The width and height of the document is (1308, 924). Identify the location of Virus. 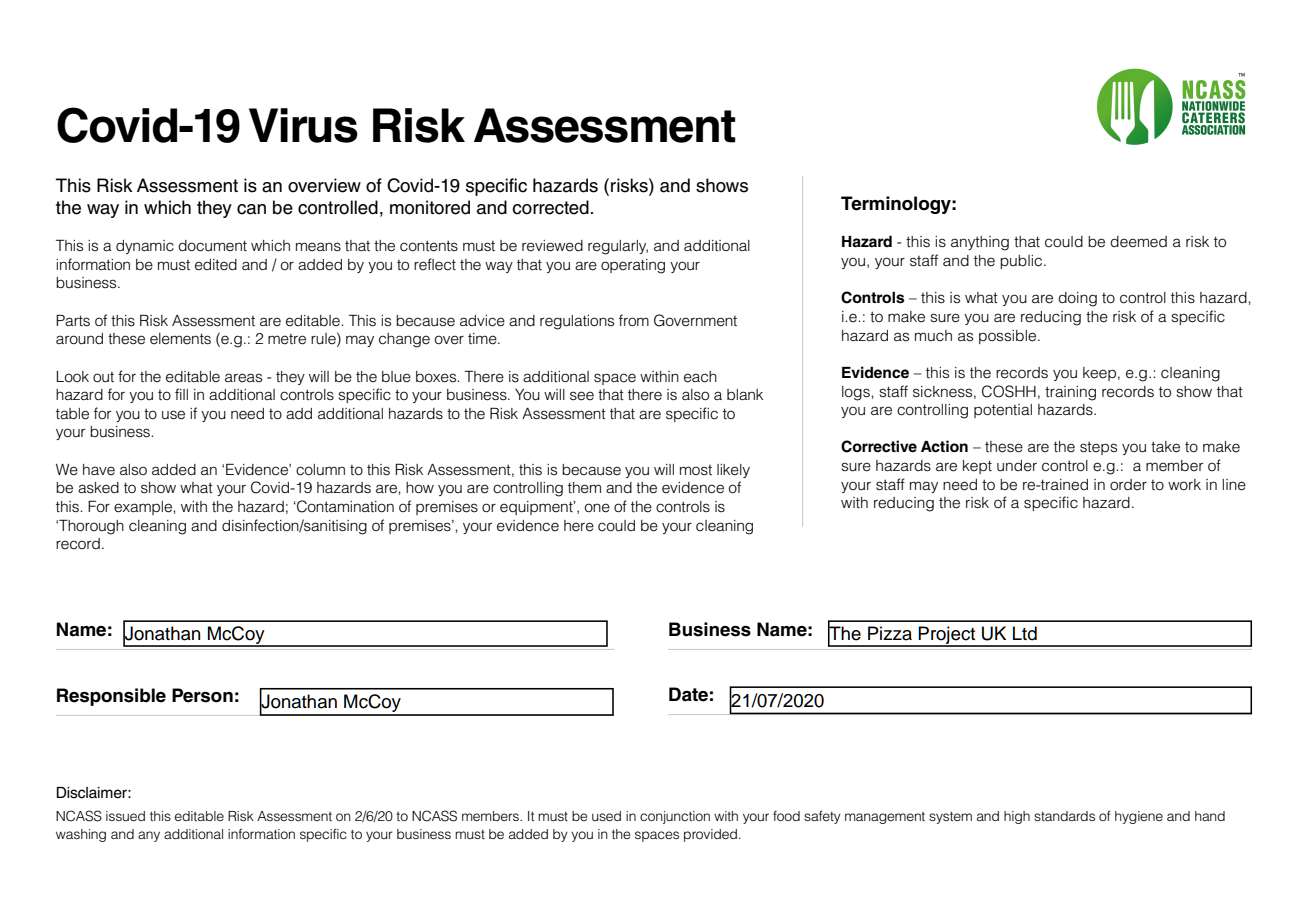
(303, 125).
